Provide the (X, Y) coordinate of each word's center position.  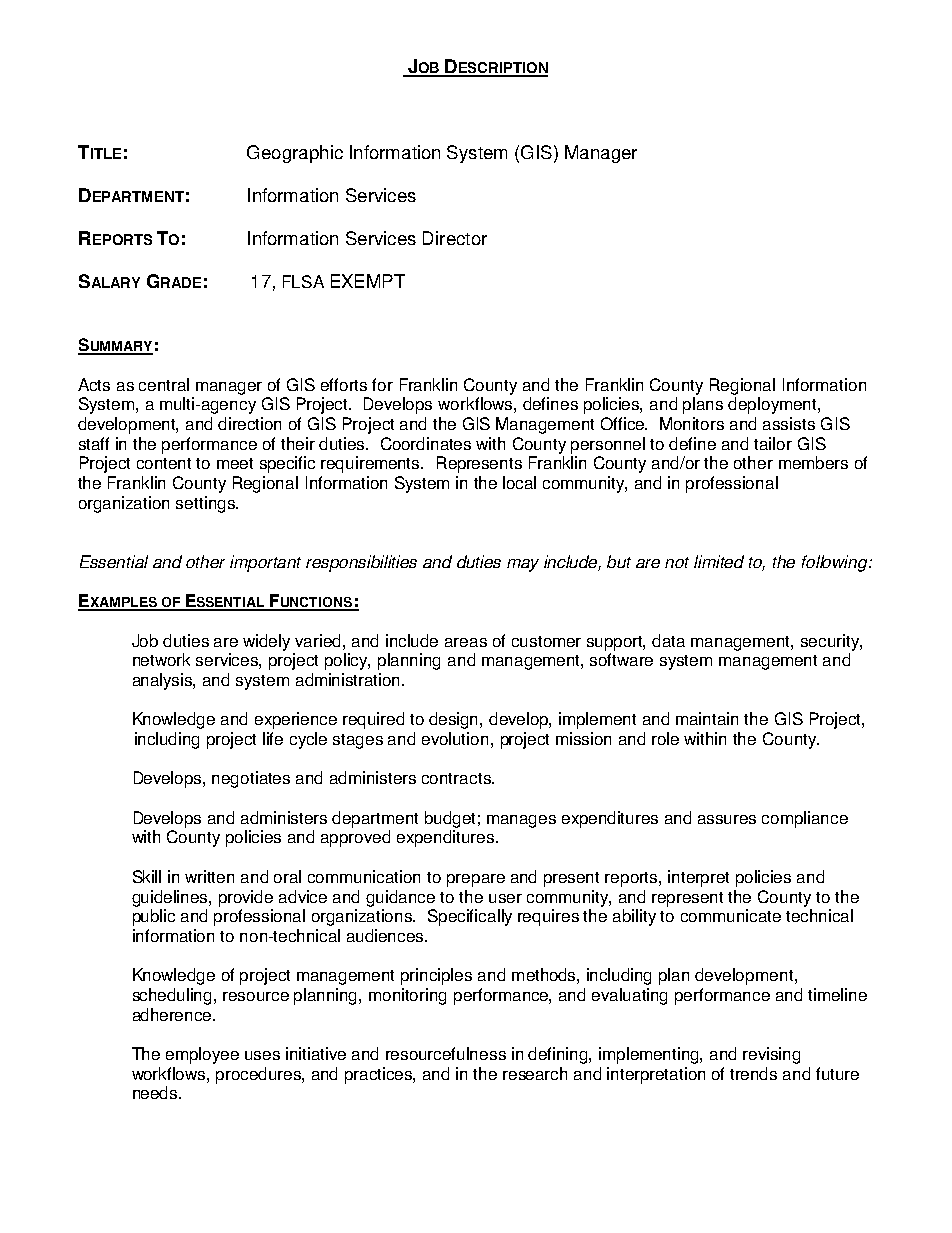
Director (455, 238)
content (164, 463)
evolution (455, 738)
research (535, 1073)
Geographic (295, 154)
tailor (773, 443)
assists (789, 423)
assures (727, 819)
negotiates (251, 779)
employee (202, 1055)
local (519, 482)
